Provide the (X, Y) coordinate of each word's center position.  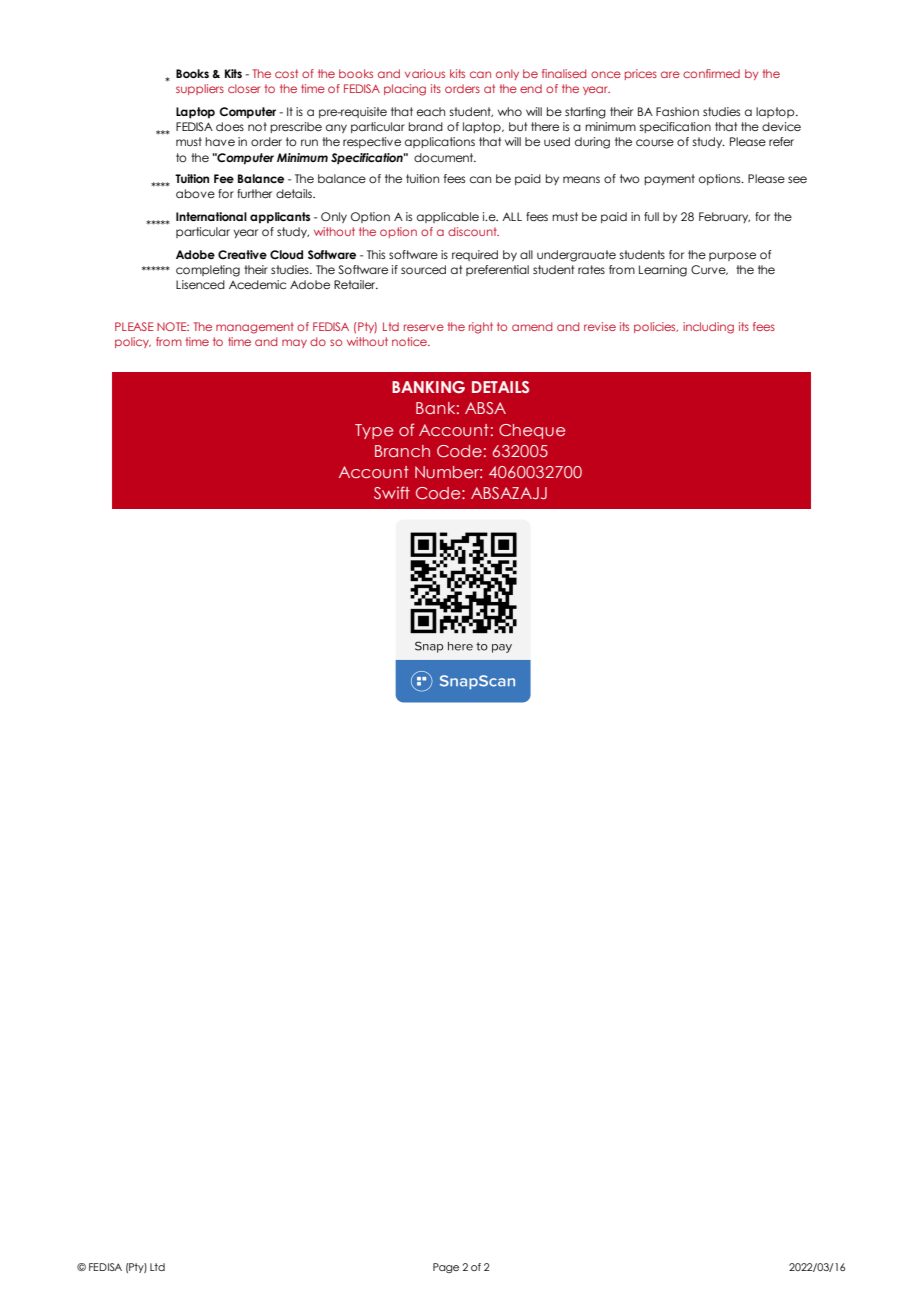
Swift (392, 492)
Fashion (677, 111)
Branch (402, 451)
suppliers (200, 89)
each (431, 111)
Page (446, 1268)
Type (374, 431)
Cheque (532, 431)
